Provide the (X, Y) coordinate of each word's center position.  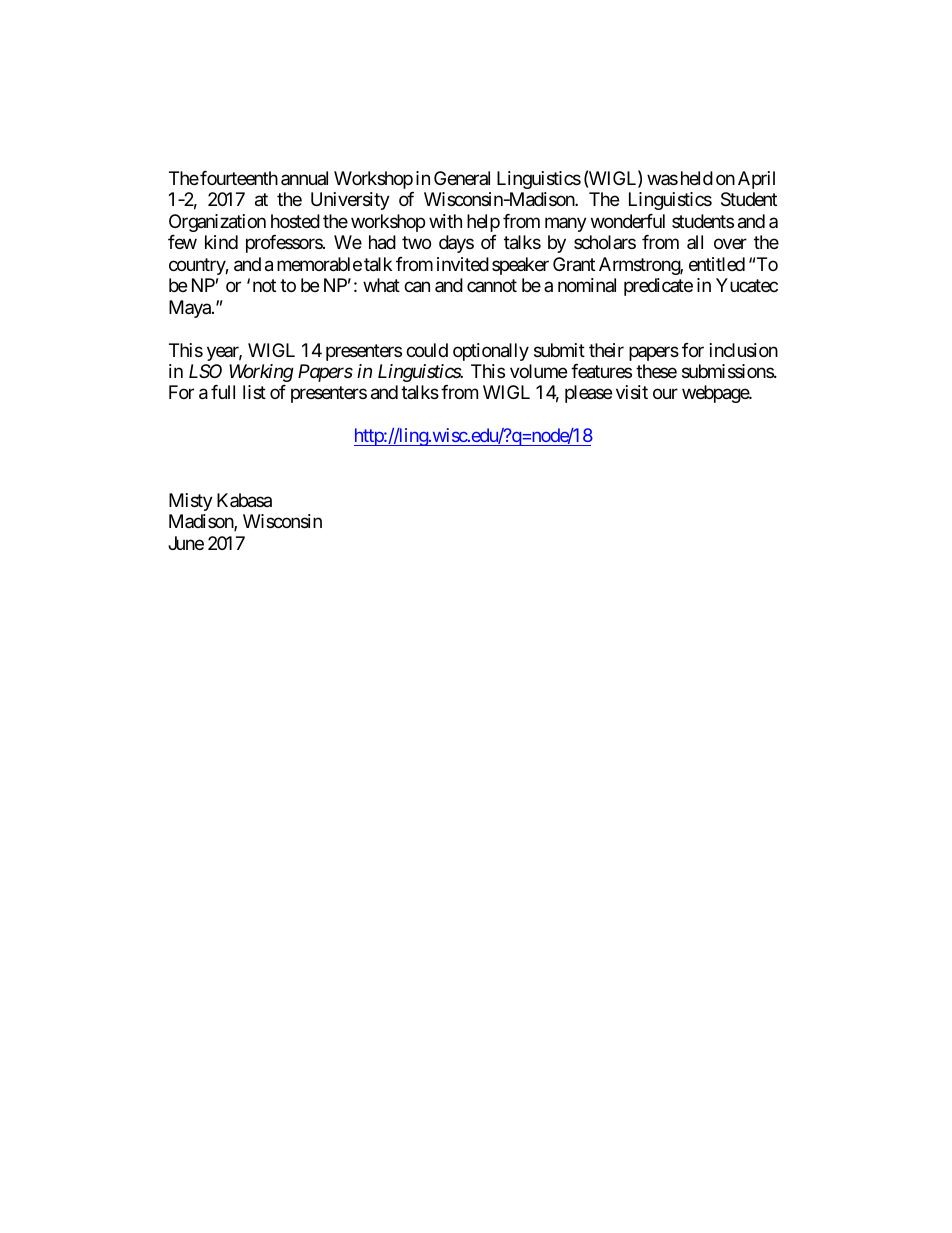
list (254, 392)
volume (538, 371)
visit (632, 392)
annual (304, 178)
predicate (658, 287)
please (588, 394)
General (462, 178)
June (186, 543)
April (756, 180)
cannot (492, 285)
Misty (191, 502)
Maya (191, 309)
